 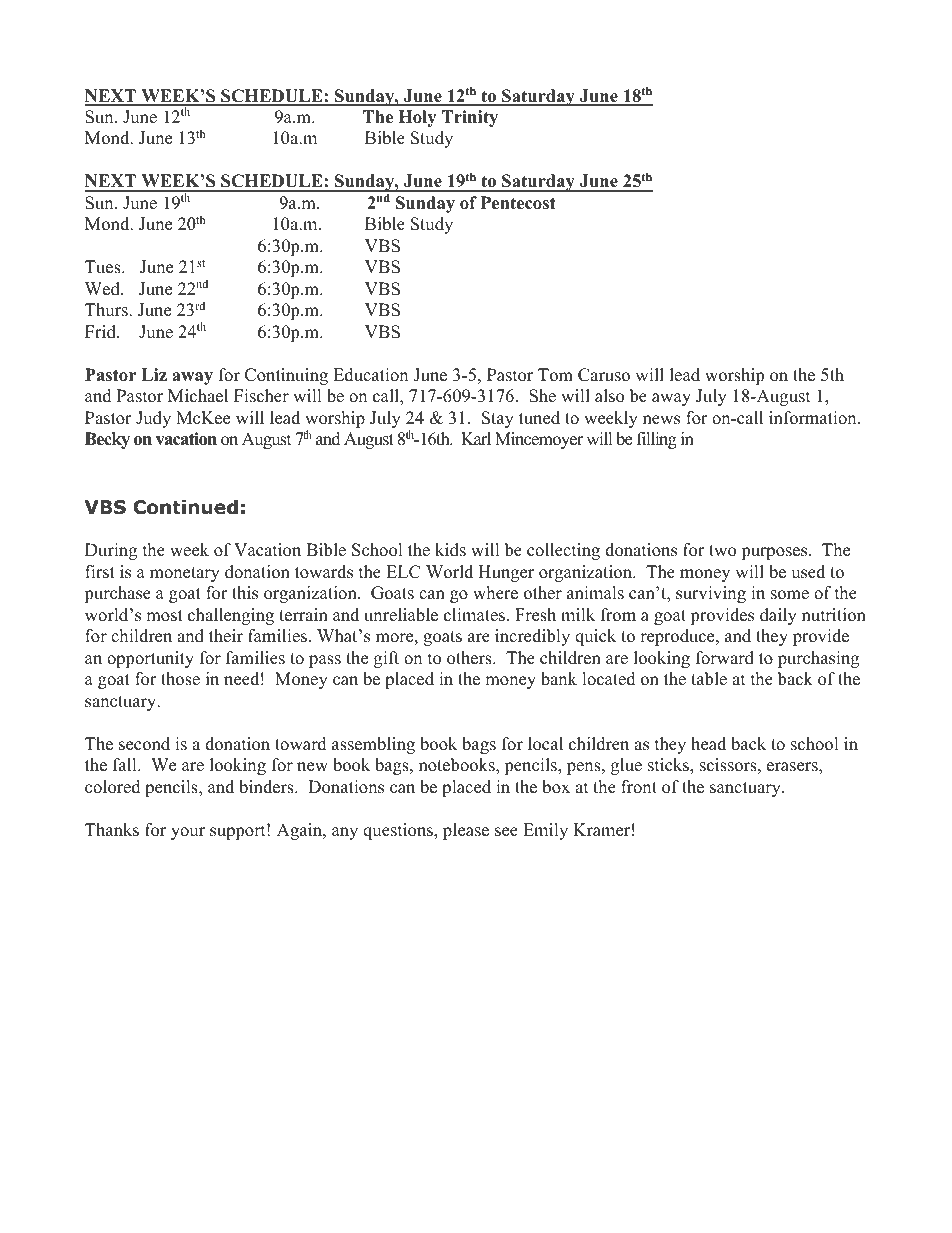 I want to click on Holy, so click(x=417, y=118).
